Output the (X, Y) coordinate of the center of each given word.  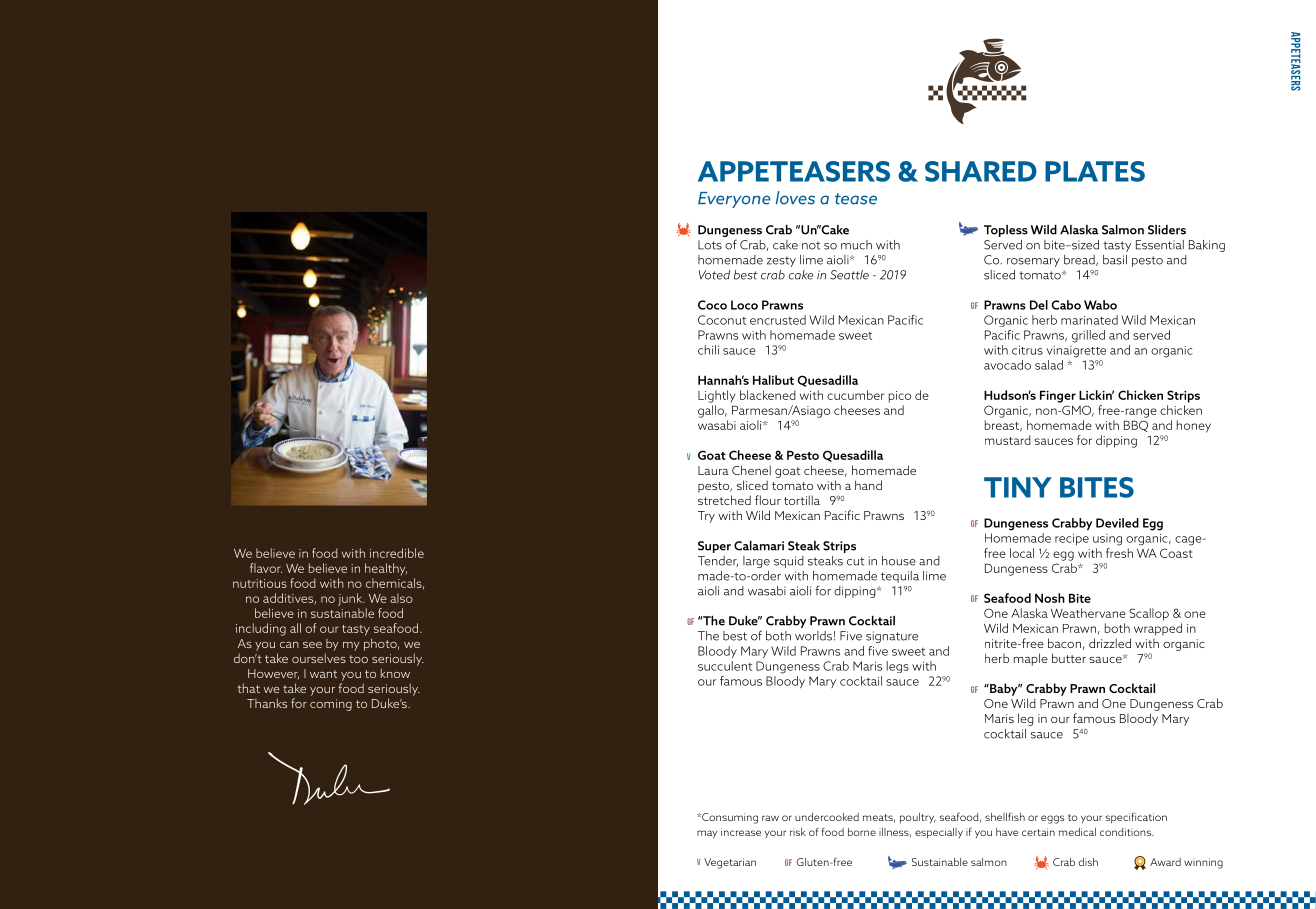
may (707, 834)
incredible (397, 553)
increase (741, 832)
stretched (724, 500)
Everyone (734, 200)
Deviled (1117, 523)
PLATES (1095, 171)
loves (795, 198)
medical (1077, 832)
